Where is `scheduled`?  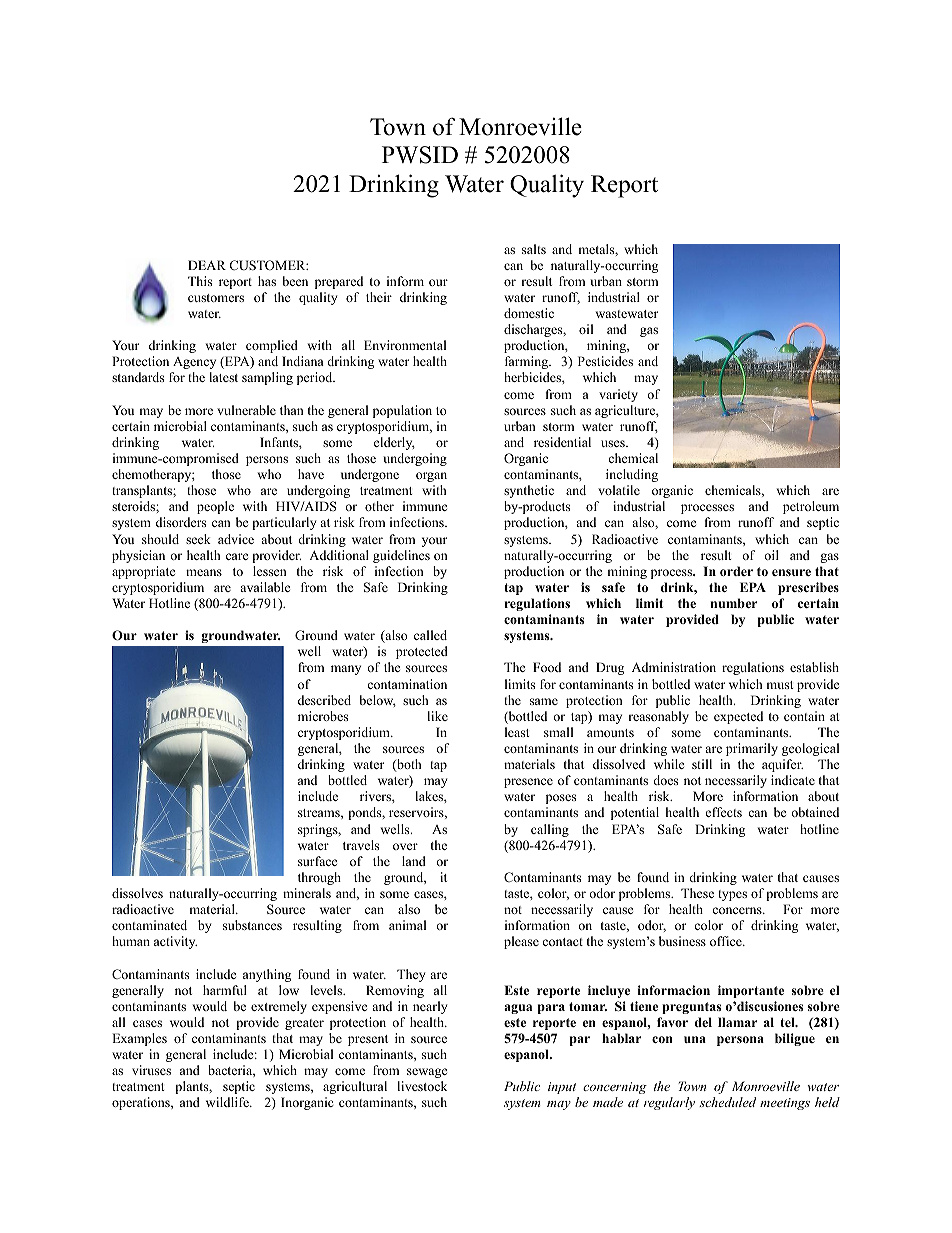
scheduled is located at coordinates (727, 1102).
